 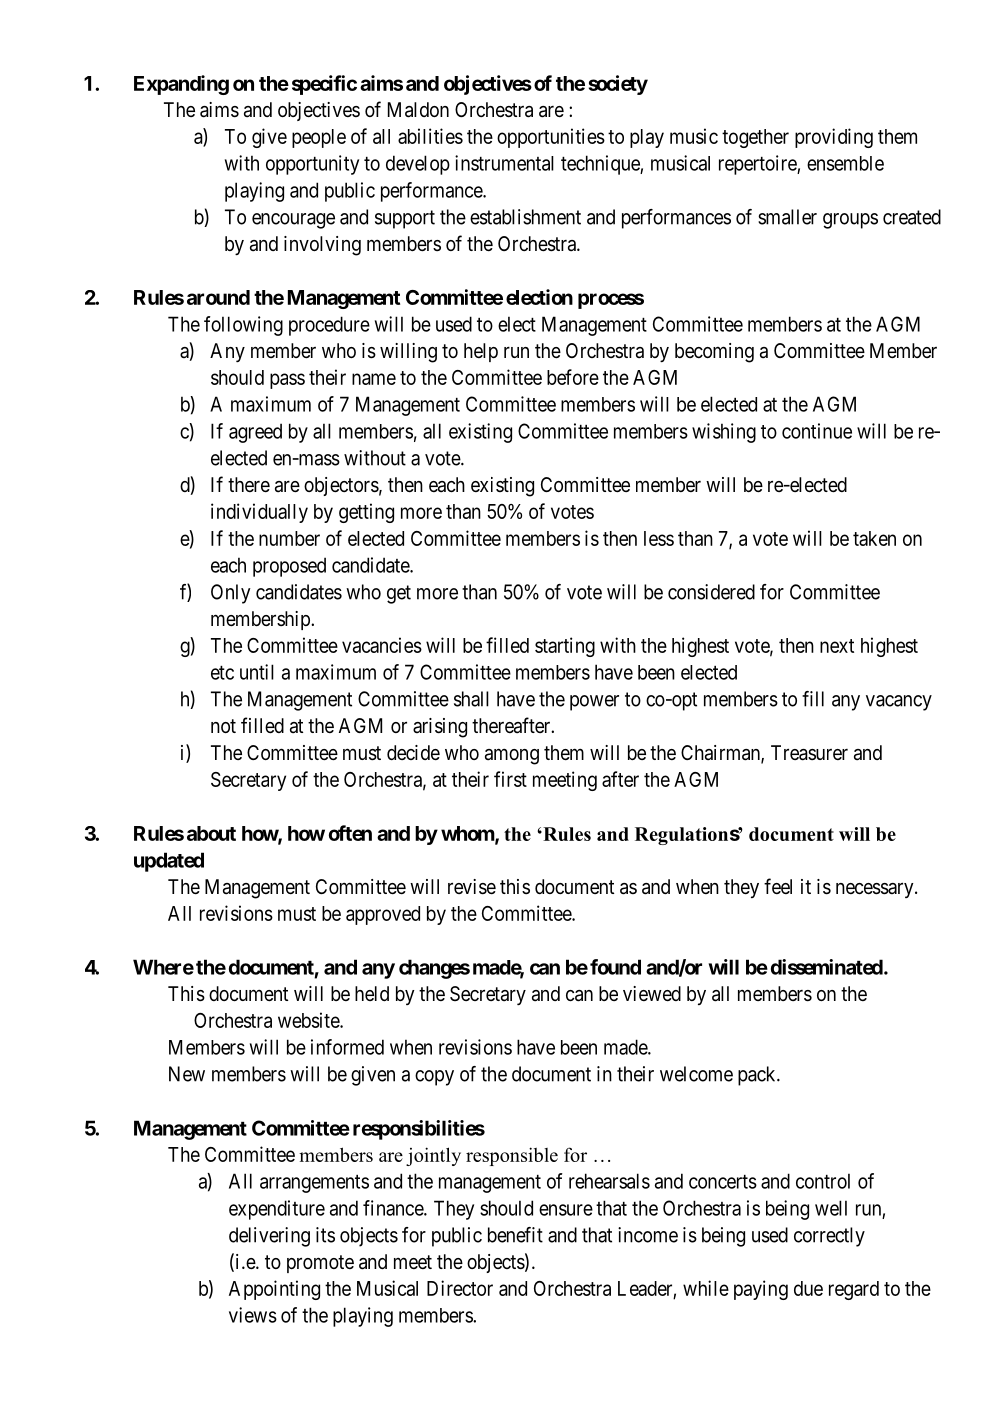 What do you see at coordinates (551, 138) in the screenshot?
I see `opportunities` at bounding box center [551, 138].
